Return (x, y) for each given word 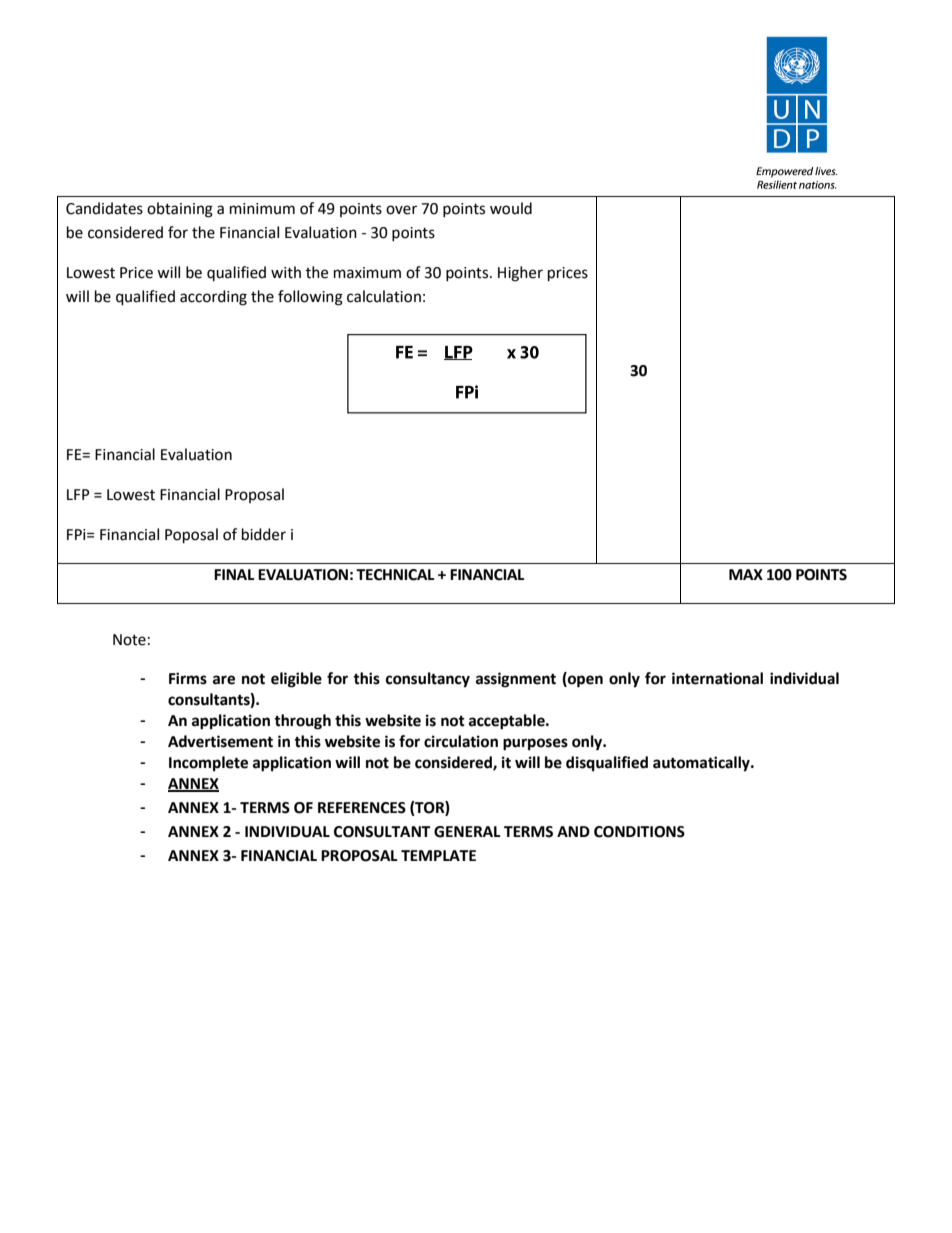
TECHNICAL (395, 575)
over (401, 210)
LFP (78, 494)
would (511, 208)
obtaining (180, 210)
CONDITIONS (639, 832)
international (717, 678)
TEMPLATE (438, 855)
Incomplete (208, 764)
